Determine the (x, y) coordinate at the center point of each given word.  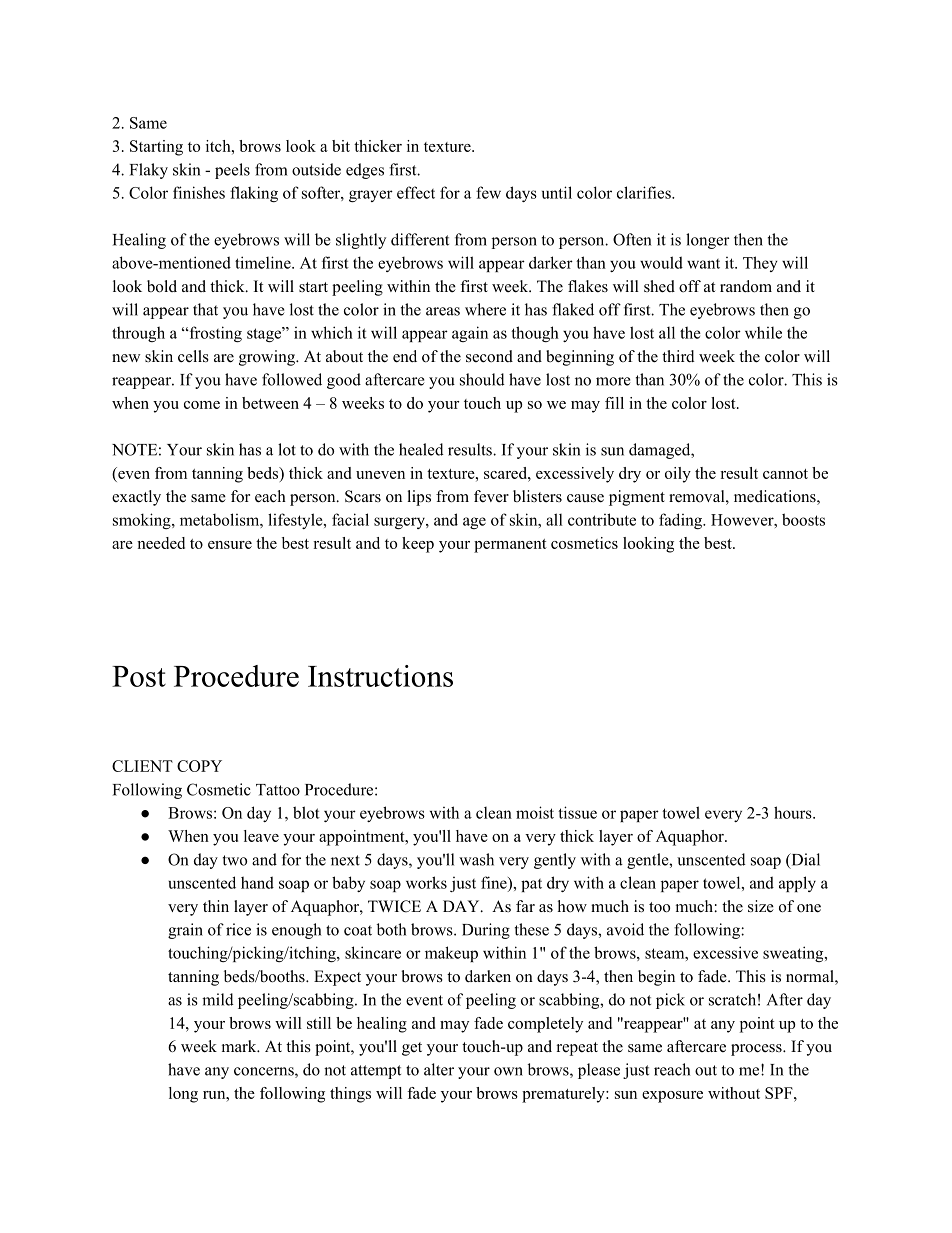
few (488, 192)
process (757, 1050)
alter (439, 1069)
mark (240, 1046)
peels (232, 171)
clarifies (645, 192)
